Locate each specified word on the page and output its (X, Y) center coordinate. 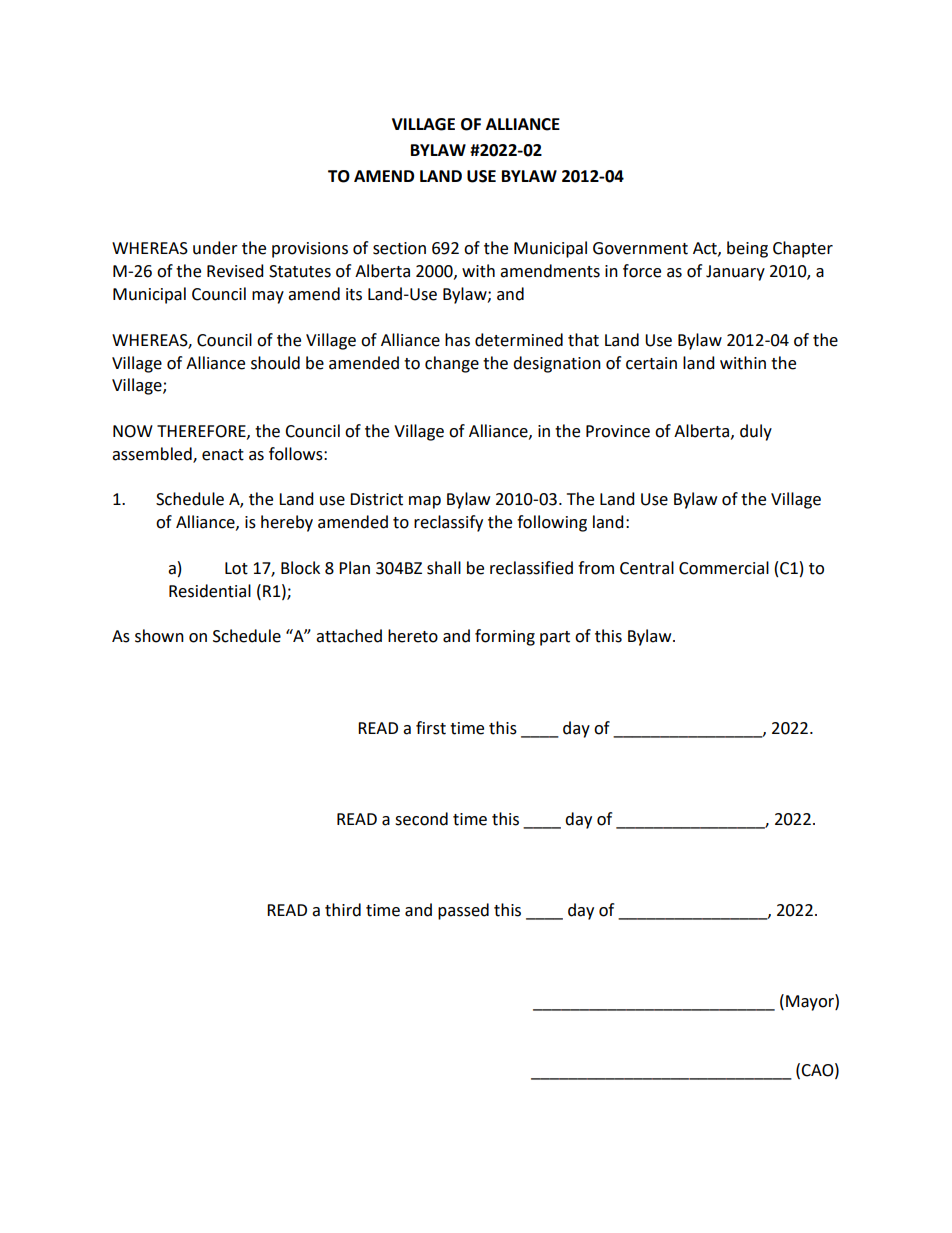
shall (444, 568)
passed (463, 911)
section (399, 248)
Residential (210, 591)
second (421, 819)
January (735, 273)
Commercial (724, 568)
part (555, 638)
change (452, 364)
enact (223, 455)
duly (756, 432)
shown (159, 636)
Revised (235, 271)
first (431, 728)
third (343, 910)
